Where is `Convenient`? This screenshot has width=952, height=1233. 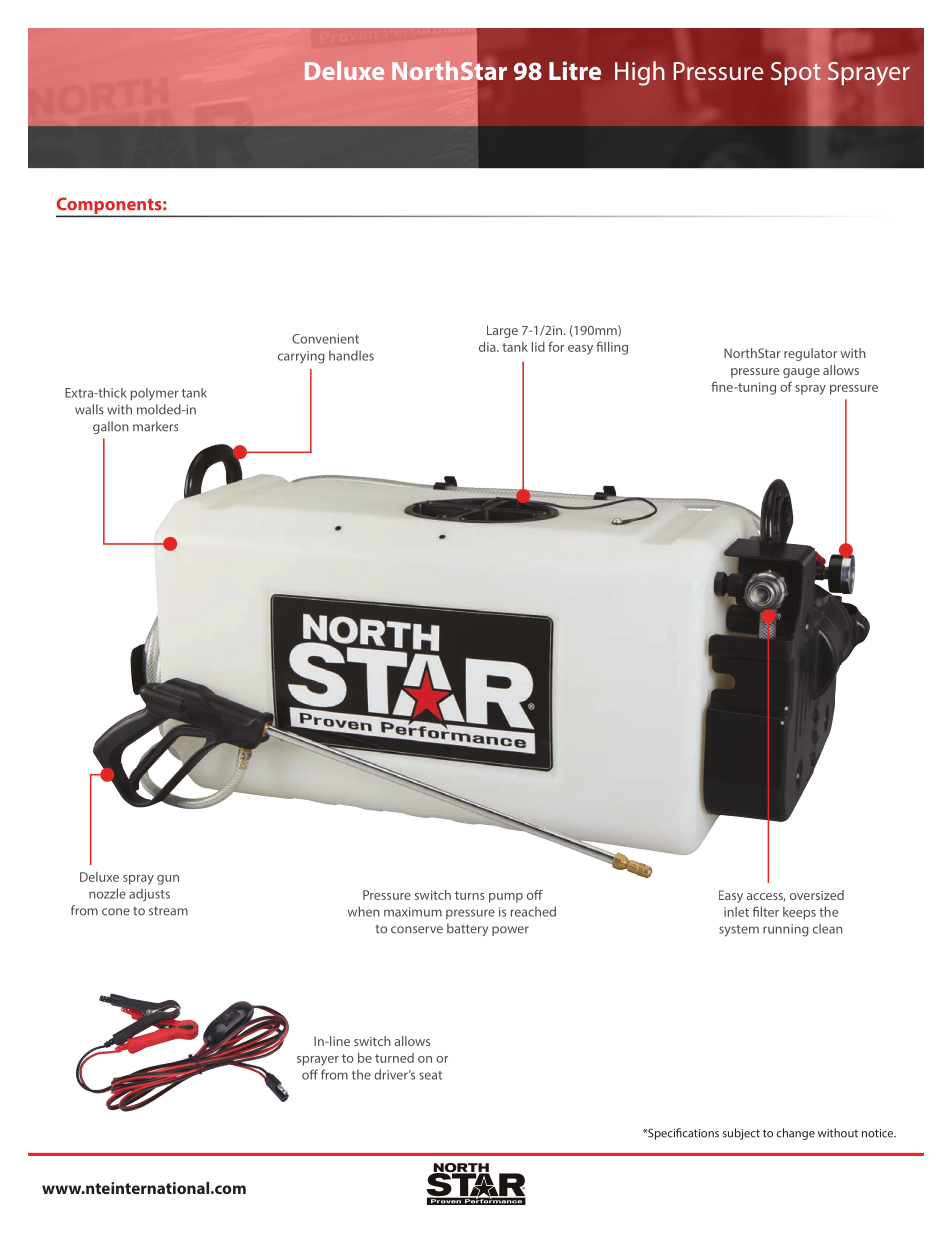 Convenient is located at coordinates (325, 339).
